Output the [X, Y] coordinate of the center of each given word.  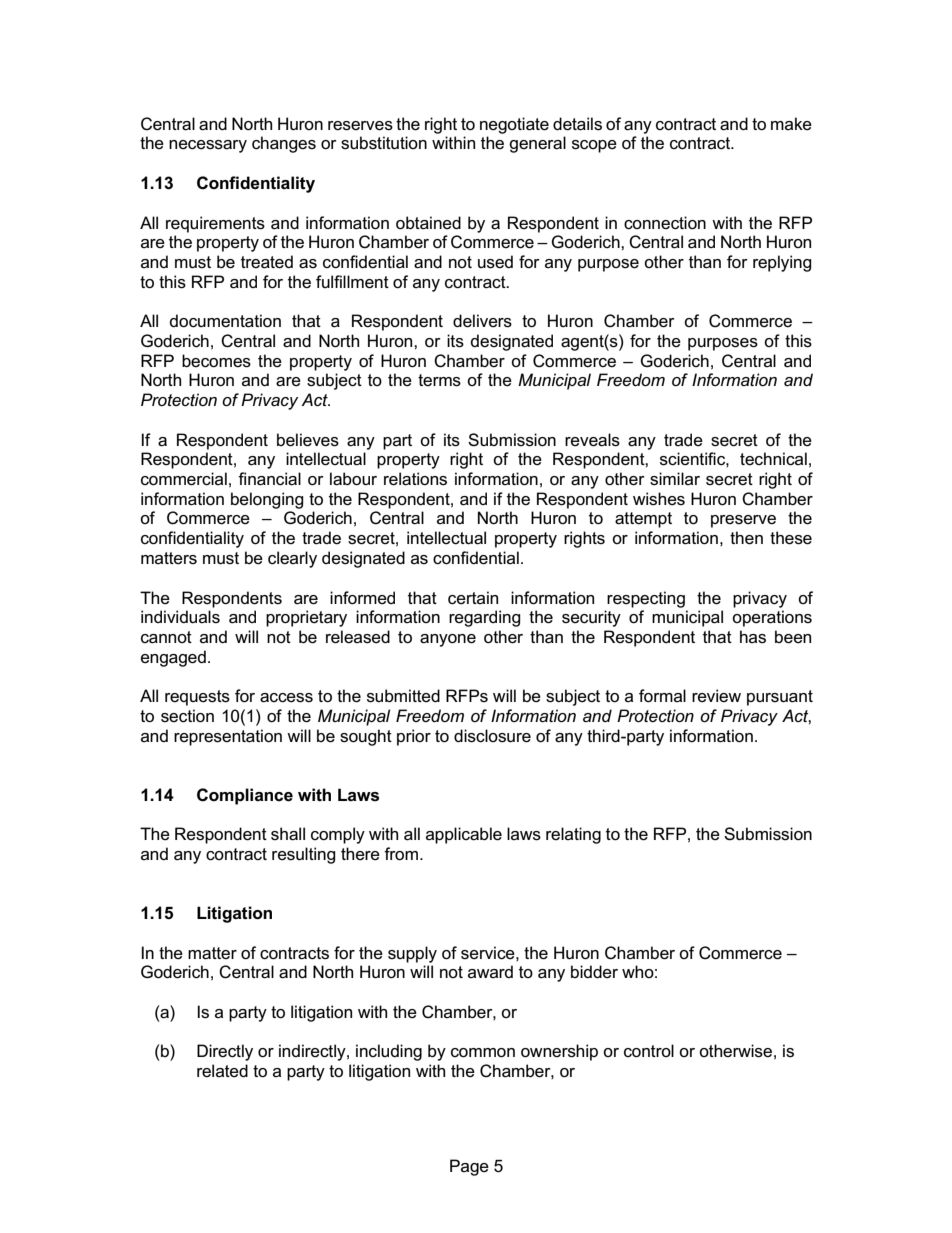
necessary [208, 146]
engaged [173, 658]
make [791, 124]
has [753, 637]
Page [469, 1167]
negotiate [514, 125]
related [222, 1071]
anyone [448, 640]
